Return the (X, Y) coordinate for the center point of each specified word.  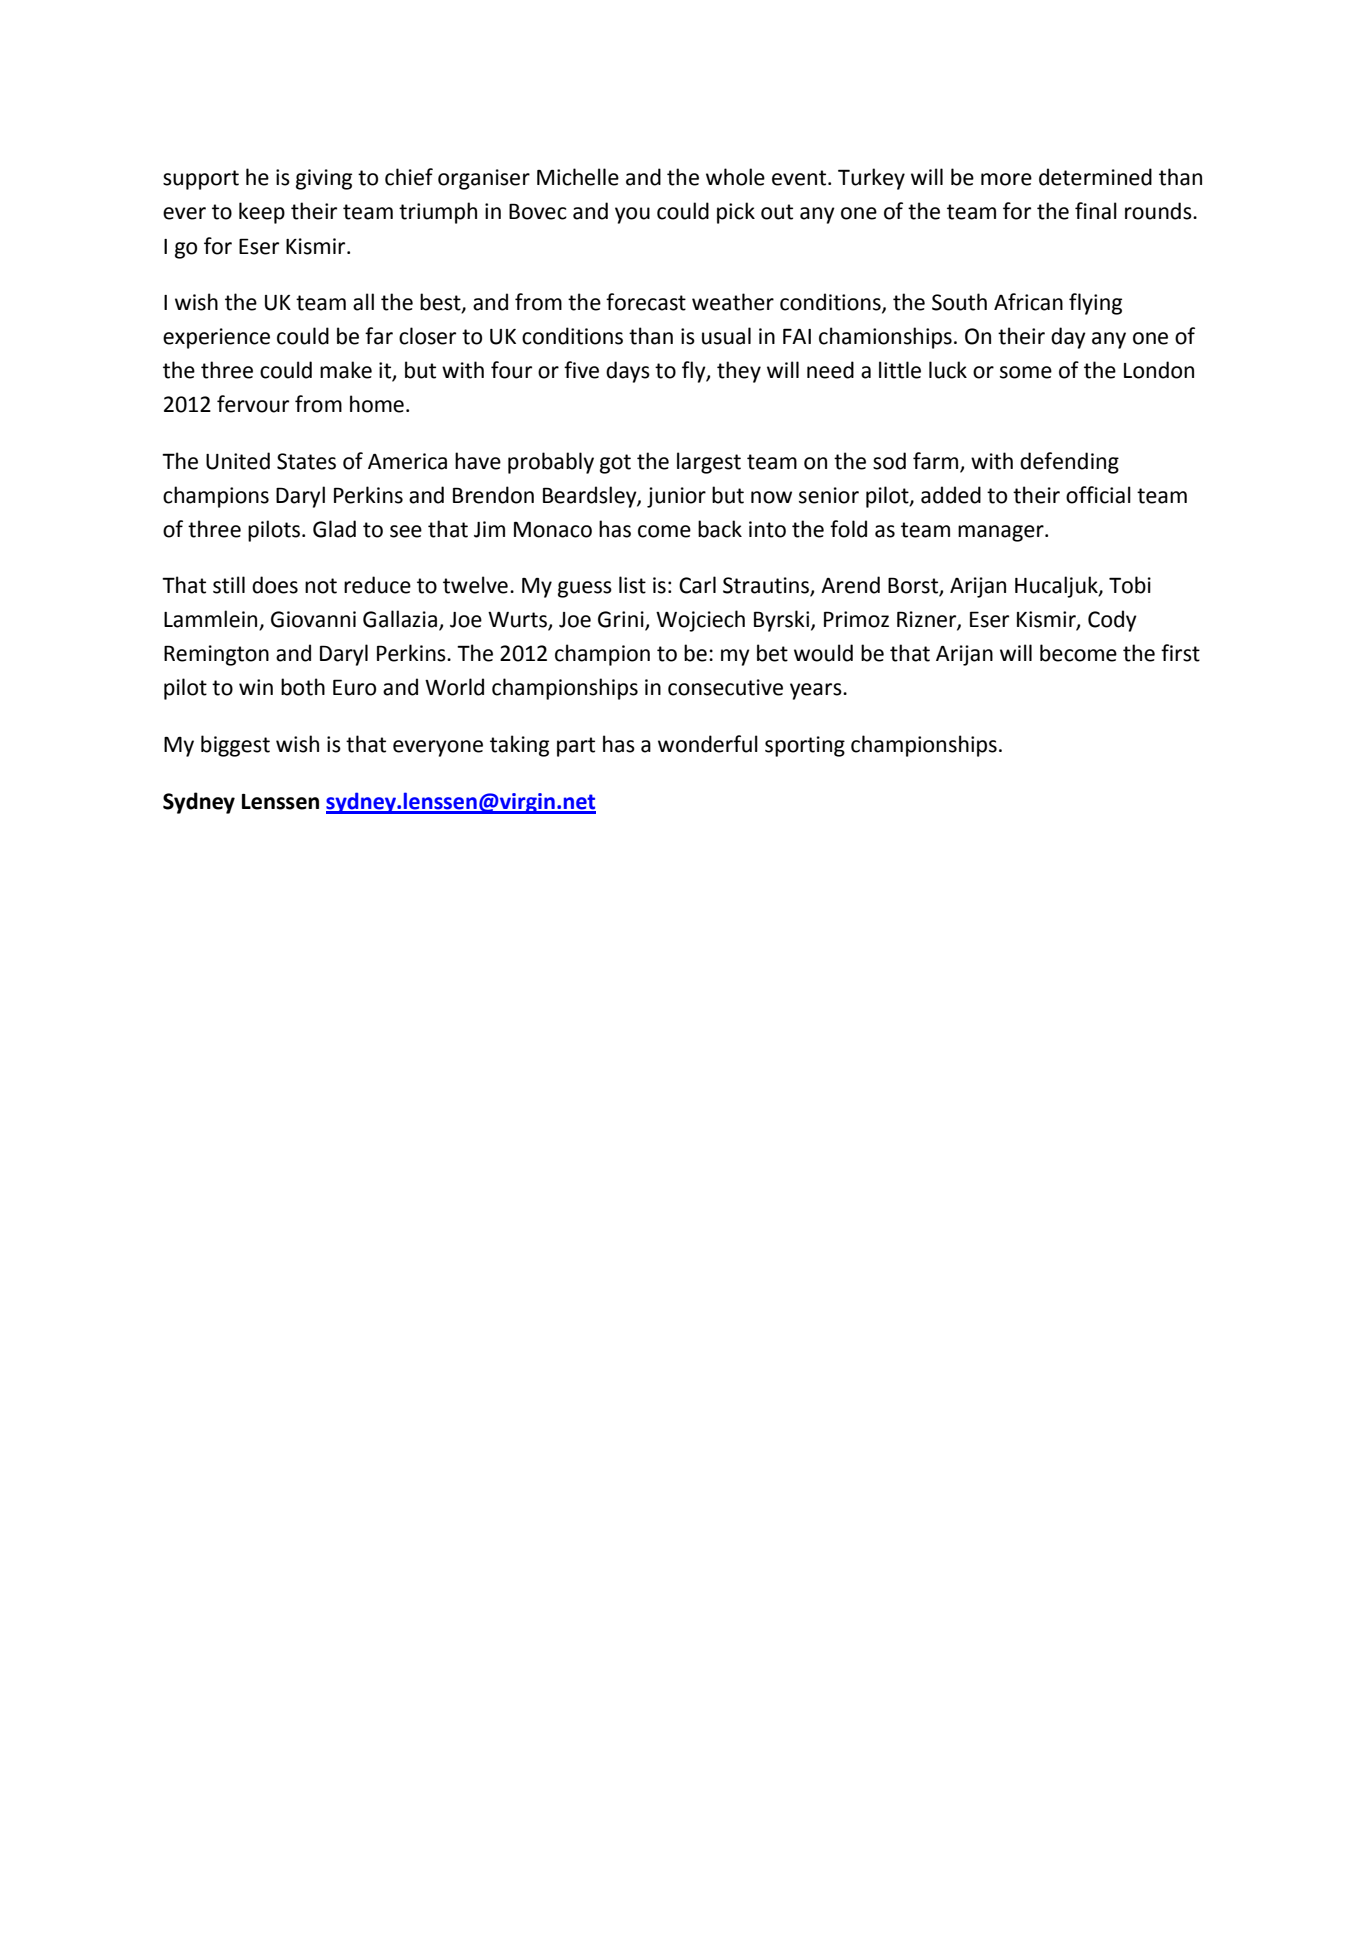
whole (735, 177)
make (346, 370)
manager (1002, 533)
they (739, 372)
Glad (334, 529)
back (720, 529)
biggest (235, 746)
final (1096, 211)
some (1026, 372)
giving (324, 179)
